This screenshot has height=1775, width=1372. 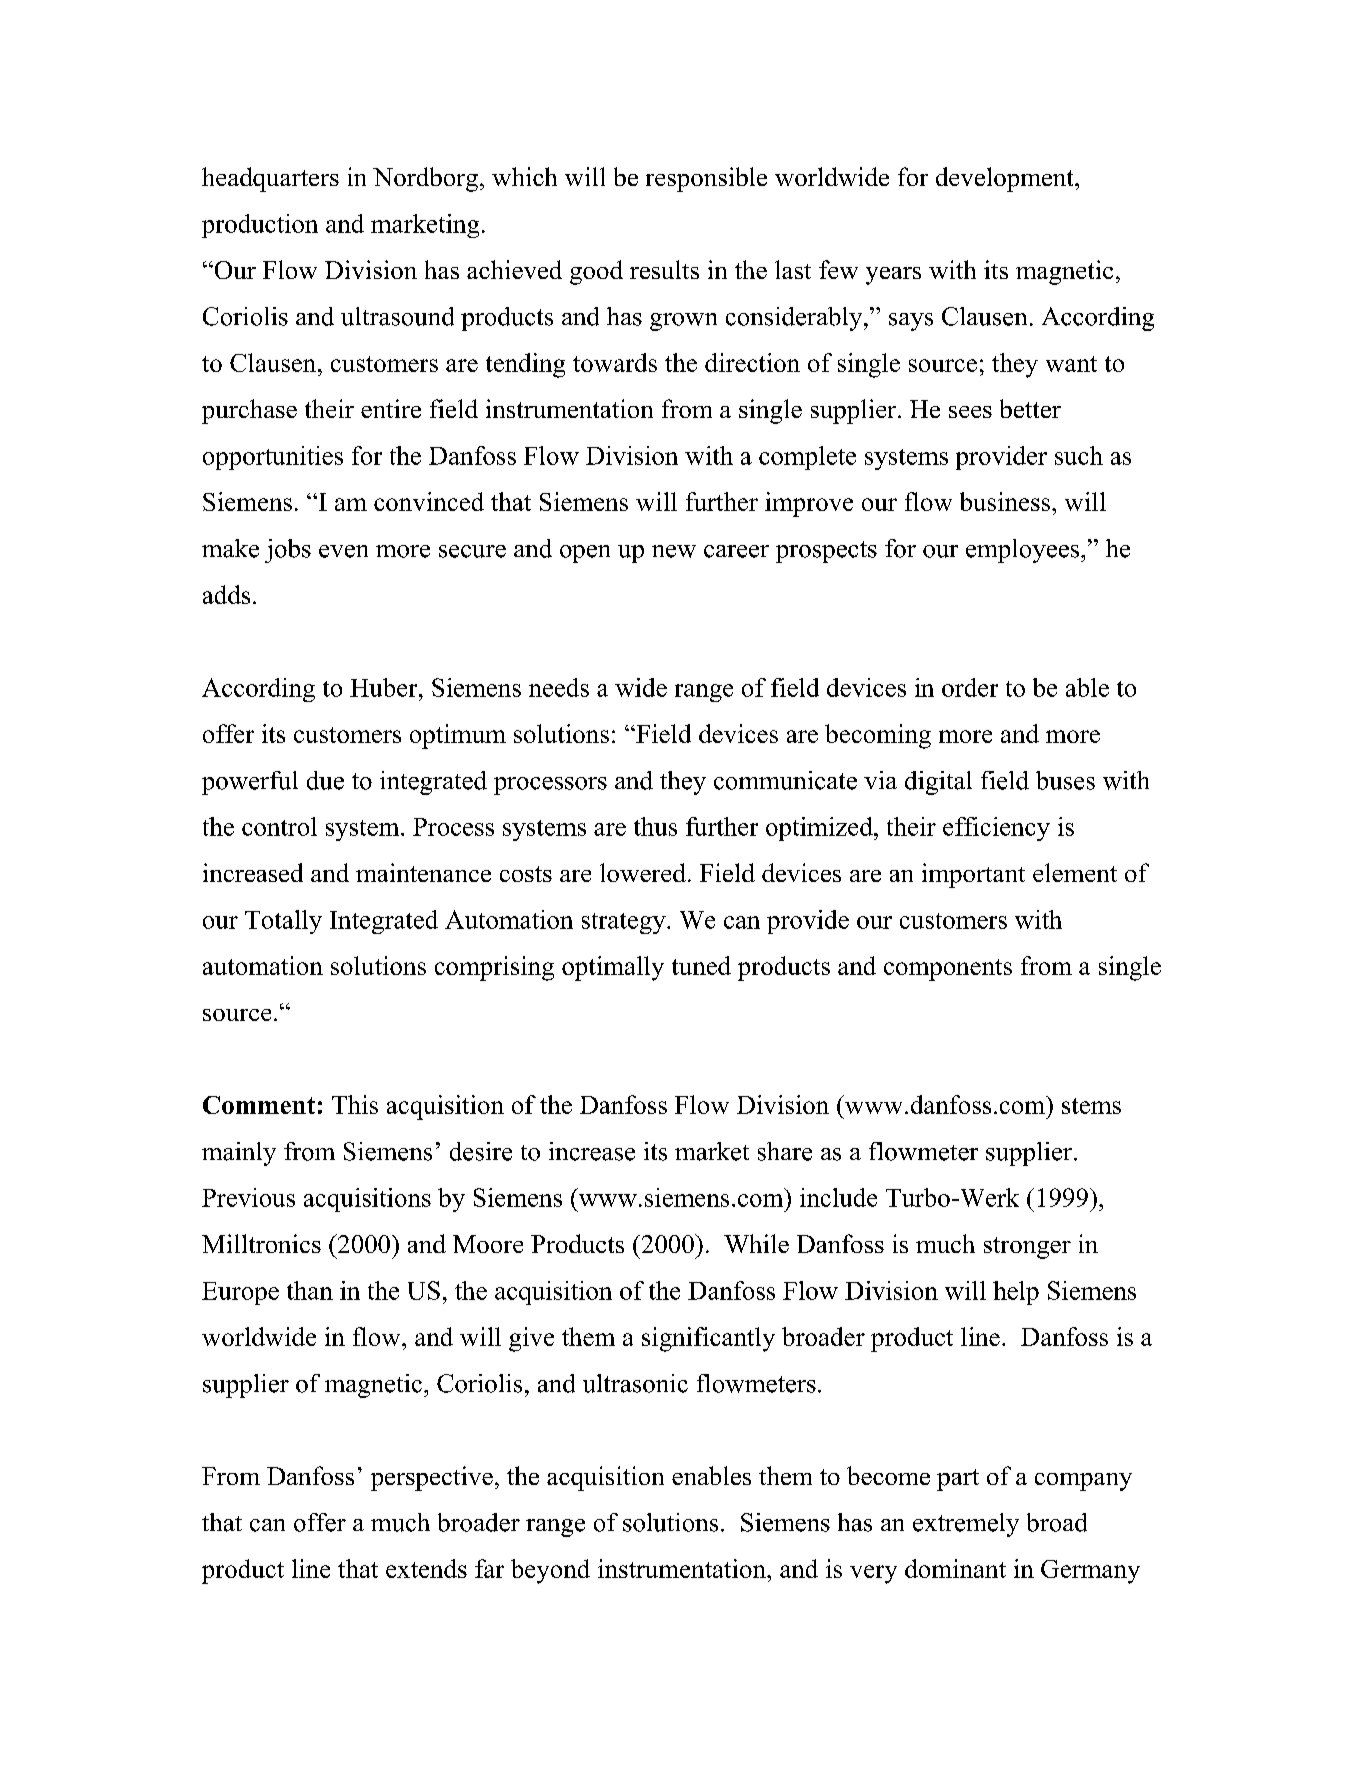 I want to click on results, so click(x=664, y=269).
